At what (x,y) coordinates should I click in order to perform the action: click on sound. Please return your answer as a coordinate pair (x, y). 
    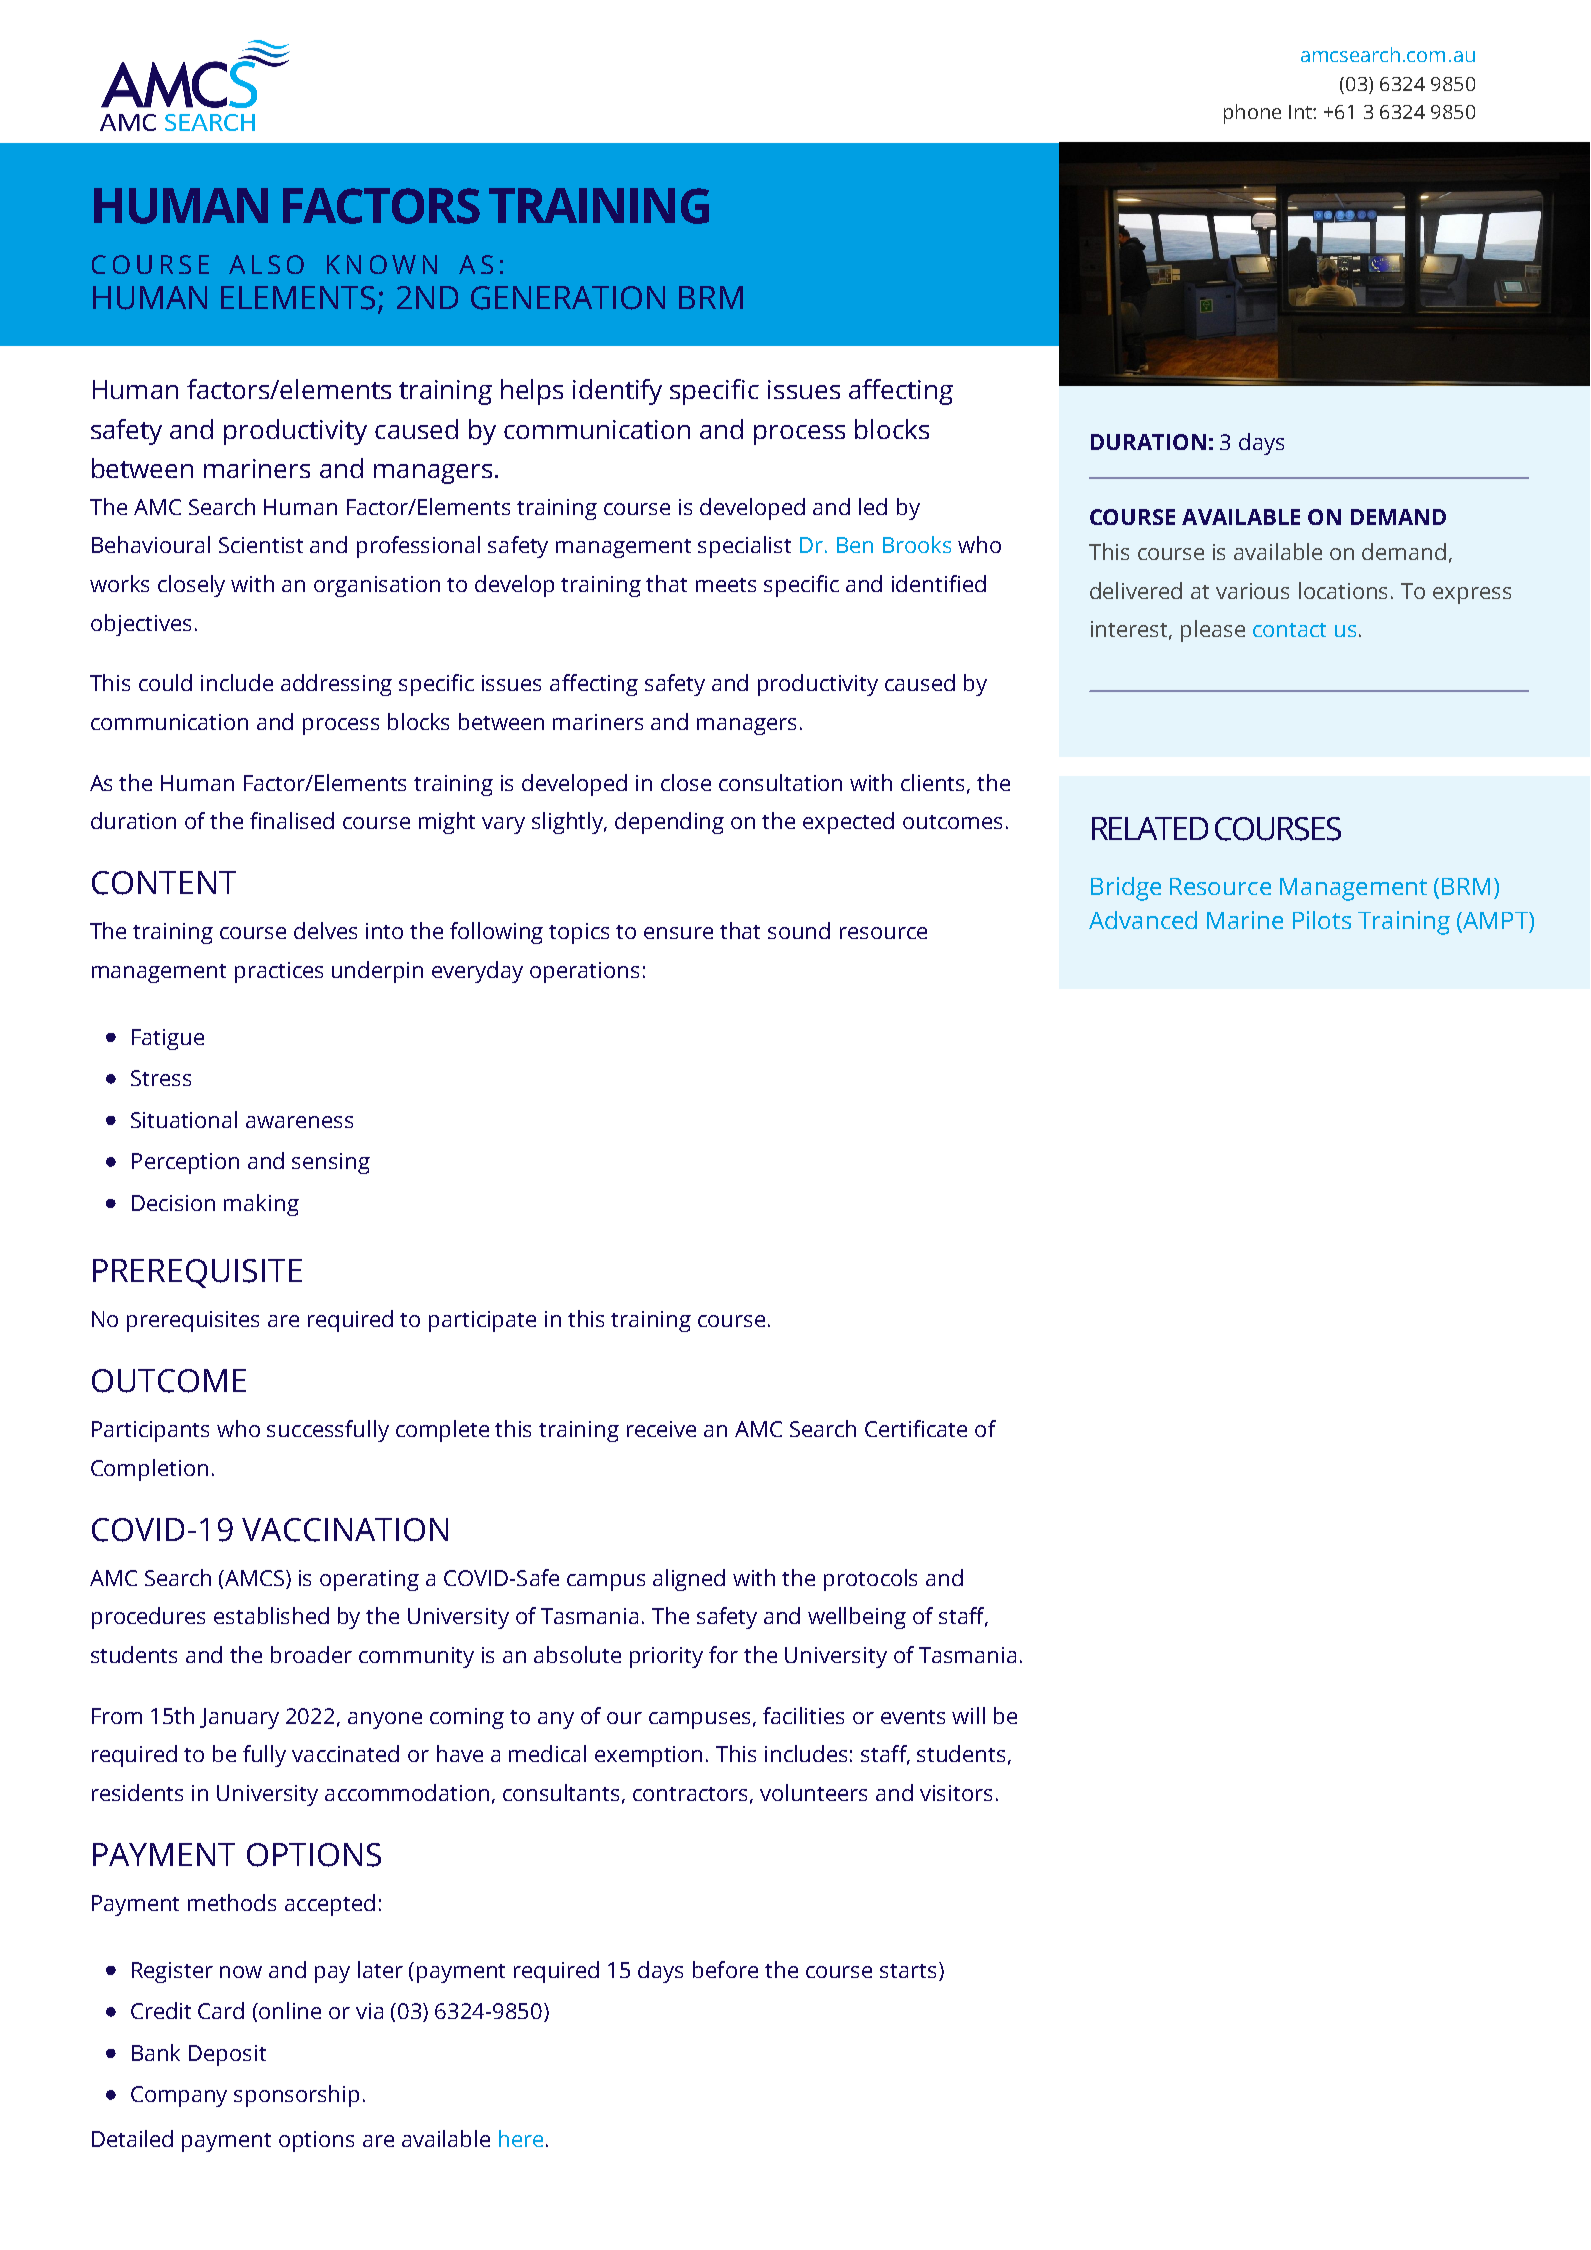
    Looking at the image, I should click on (799, 930).
